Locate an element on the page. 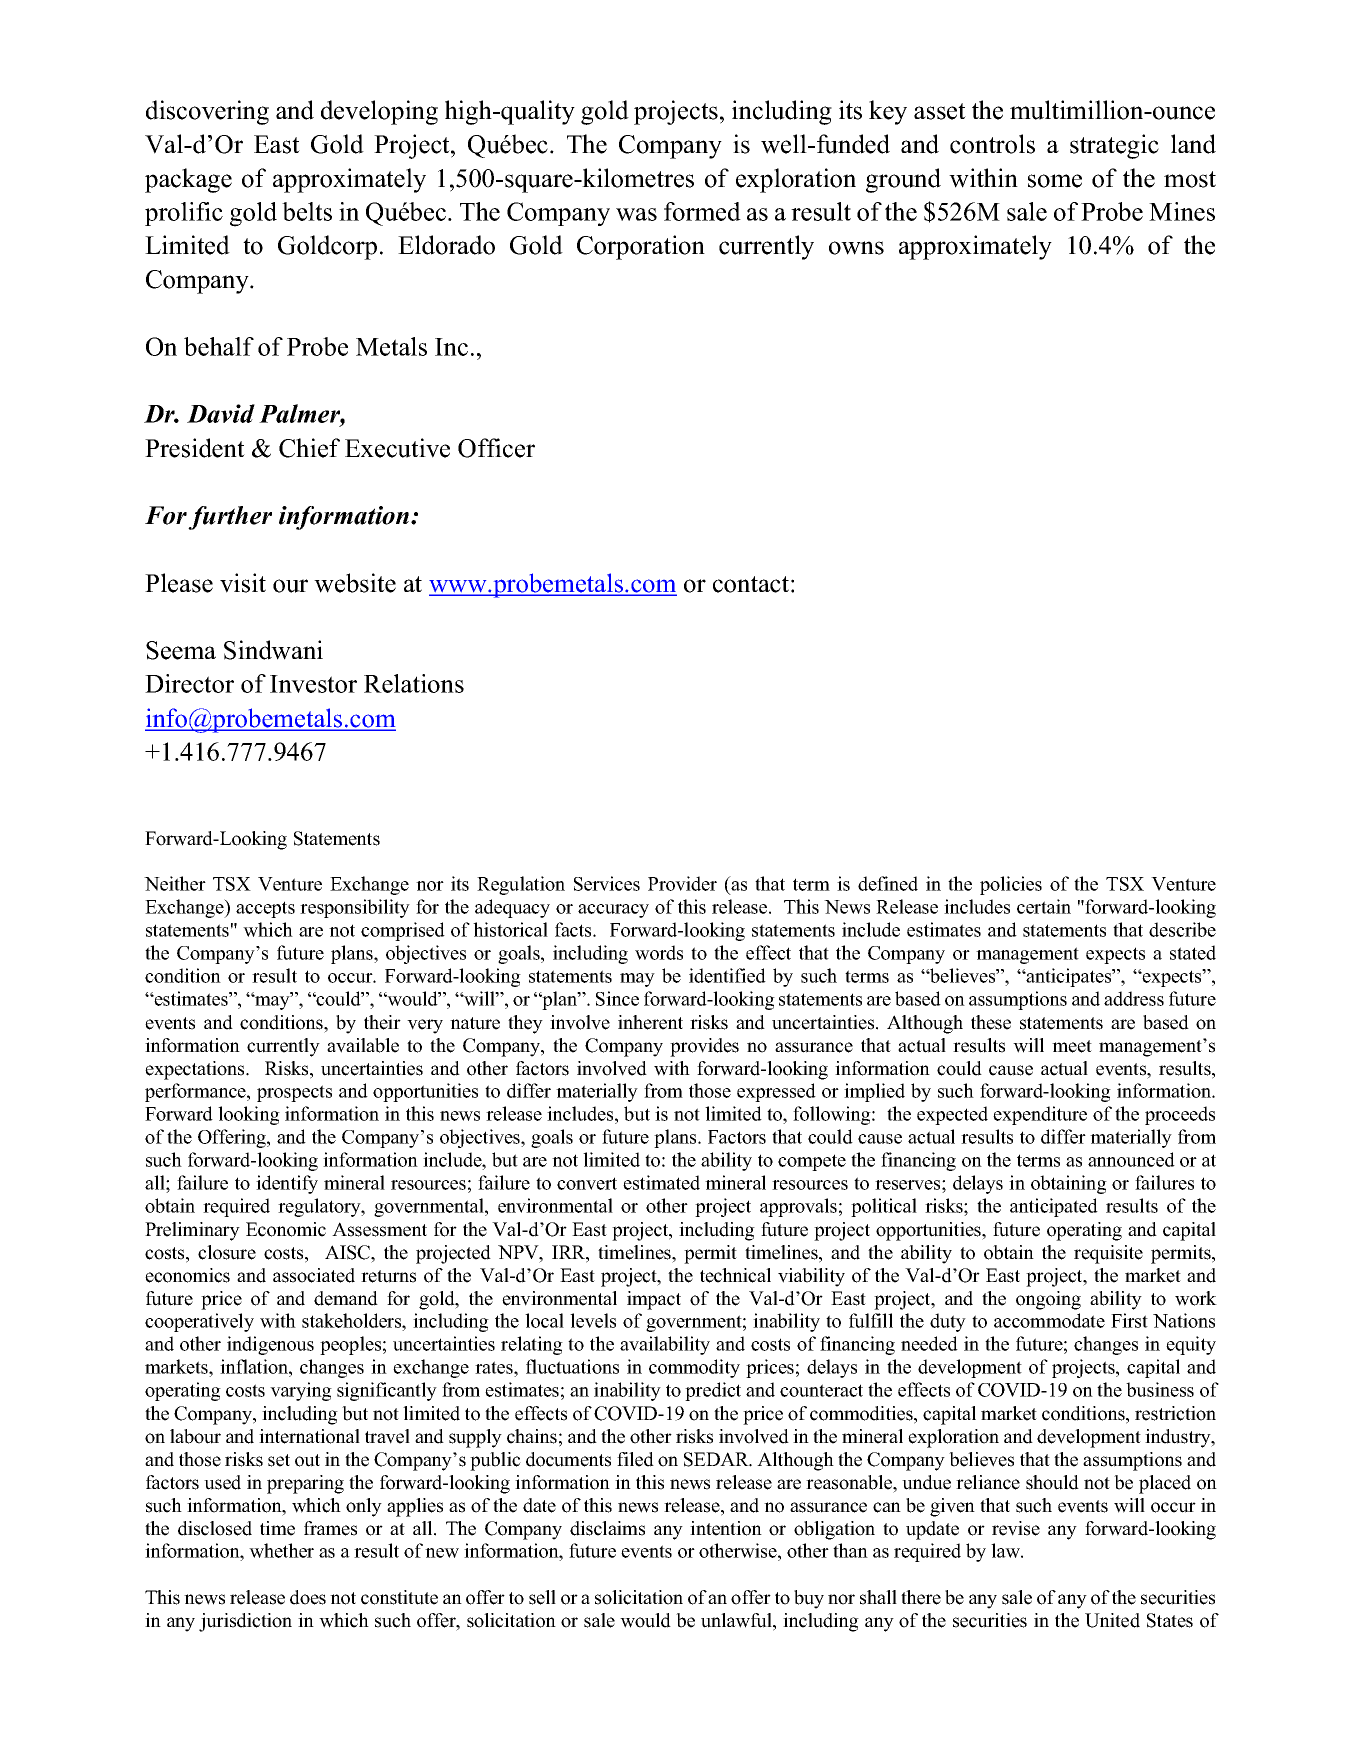 The height and width of the image is (1761, 1361). does is located at coordinates (308, 1597).
